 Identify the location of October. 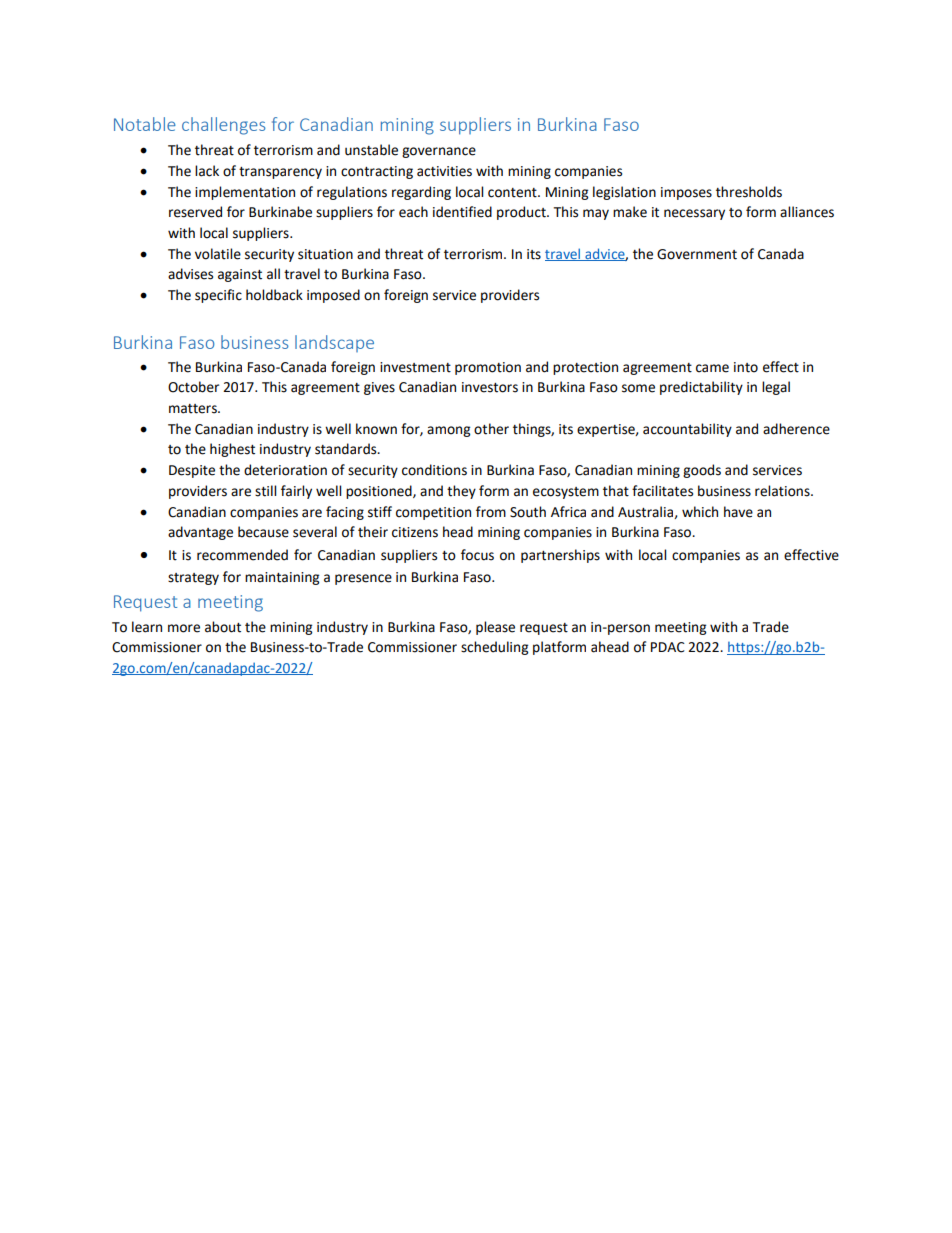
(193, 387).
